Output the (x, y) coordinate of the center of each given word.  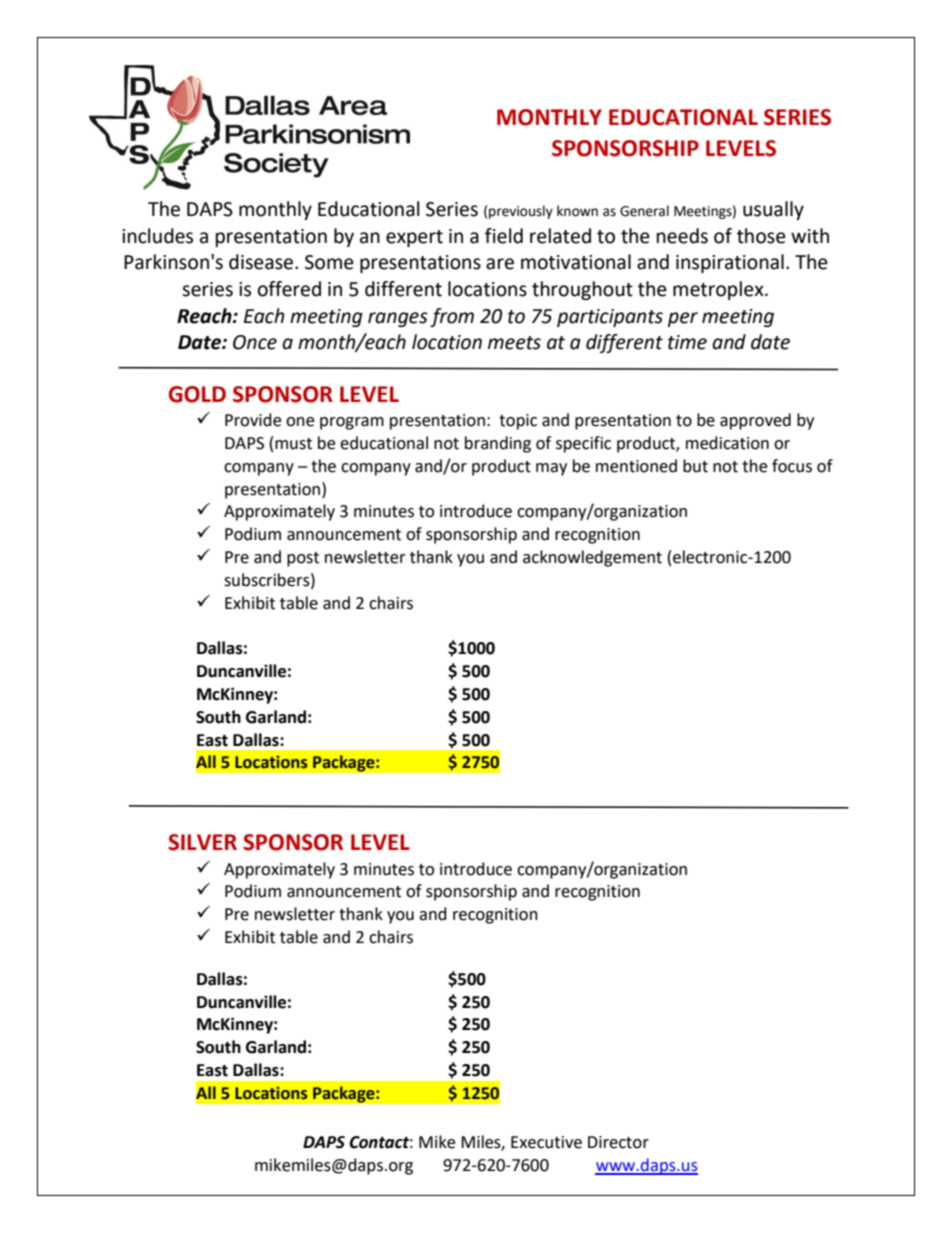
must (293, 444)
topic (518, 422)
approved (755, 421)
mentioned (636, 466)
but (695, 466)
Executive (546, 1142)
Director (618, 1142)
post (303, 559)
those (761, 236)
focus (792, 466)
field (504, 236)
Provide (253, 420)
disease (262, 262)
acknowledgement (592, 558)
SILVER (202, 842)
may (551, 469)
